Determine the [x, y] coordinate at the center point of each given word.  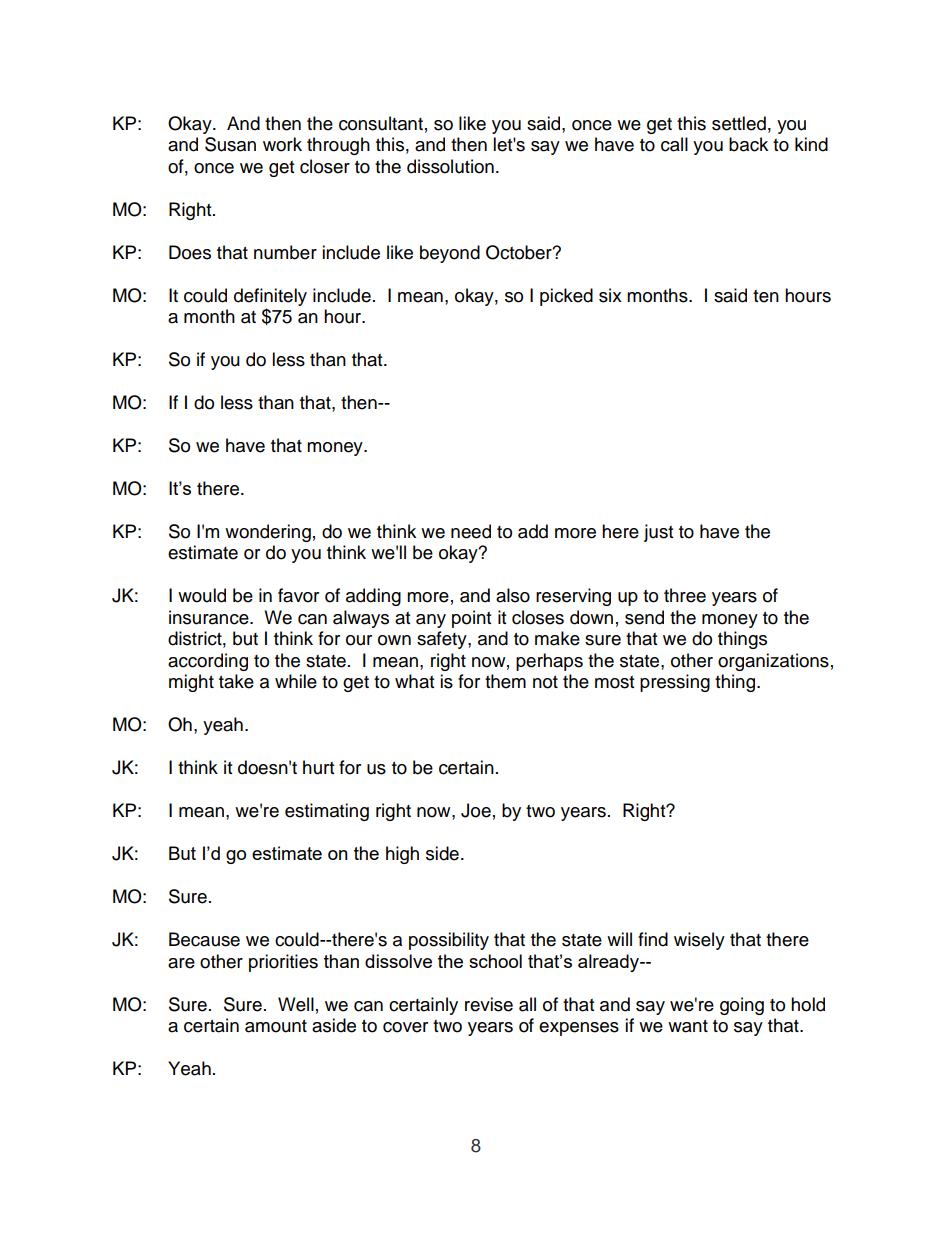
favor [298, 595]
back [748, 144]
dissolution [450, 166]
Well [296, 1004]
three [685, 595]
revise [489, 1004]
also [513, 595]
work [282, 144]
